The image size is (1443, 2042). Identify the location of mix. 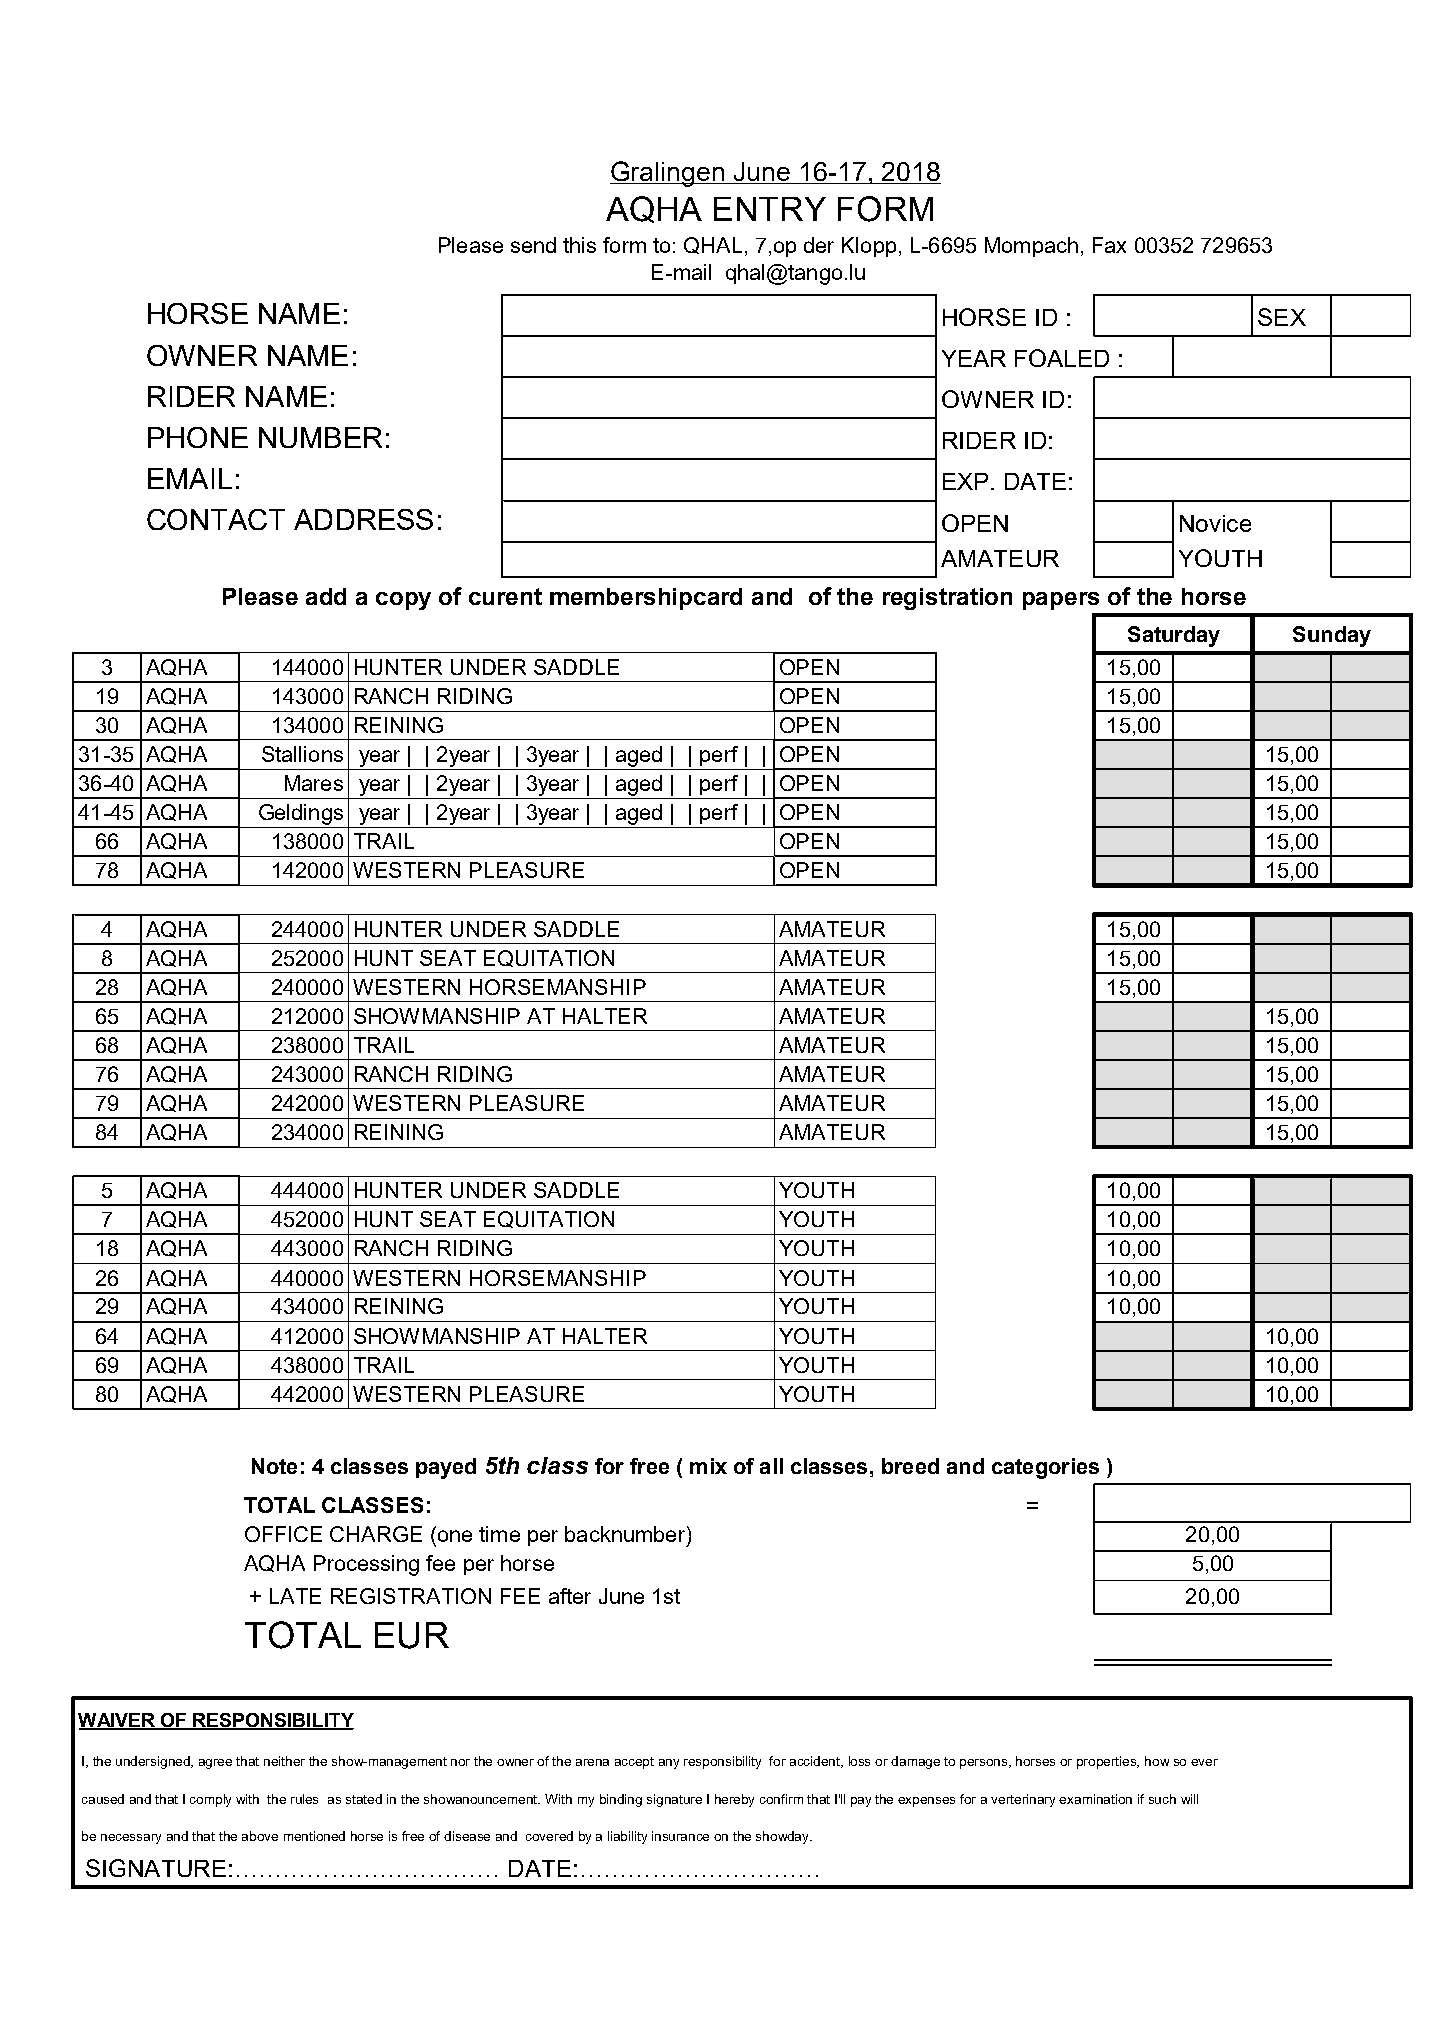
(708, 1466).
